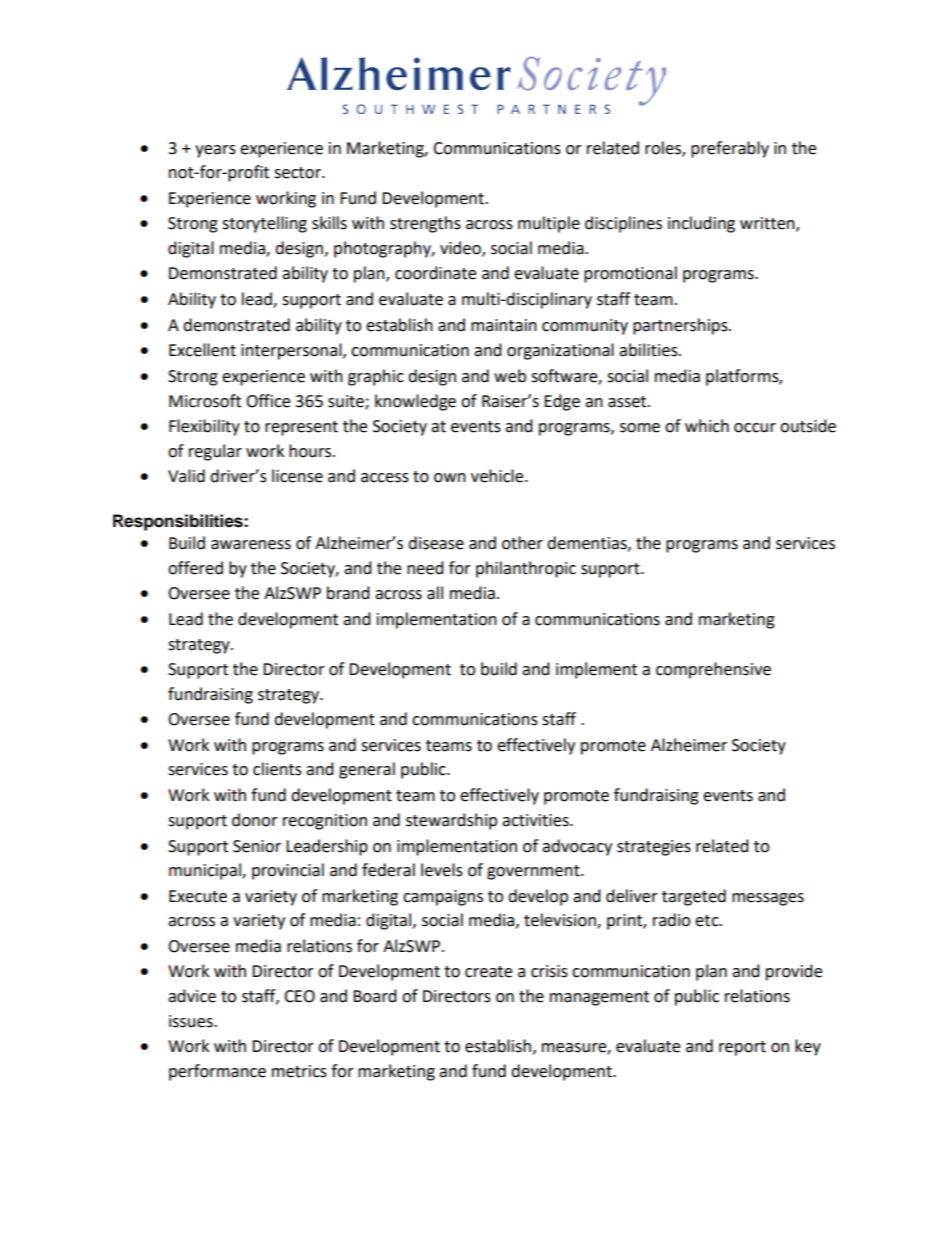 The image size is (952, 1233). What do you see at coordinates (298, 173) in the screenshot?
I see `sector` at bounding box center [298, 173].
